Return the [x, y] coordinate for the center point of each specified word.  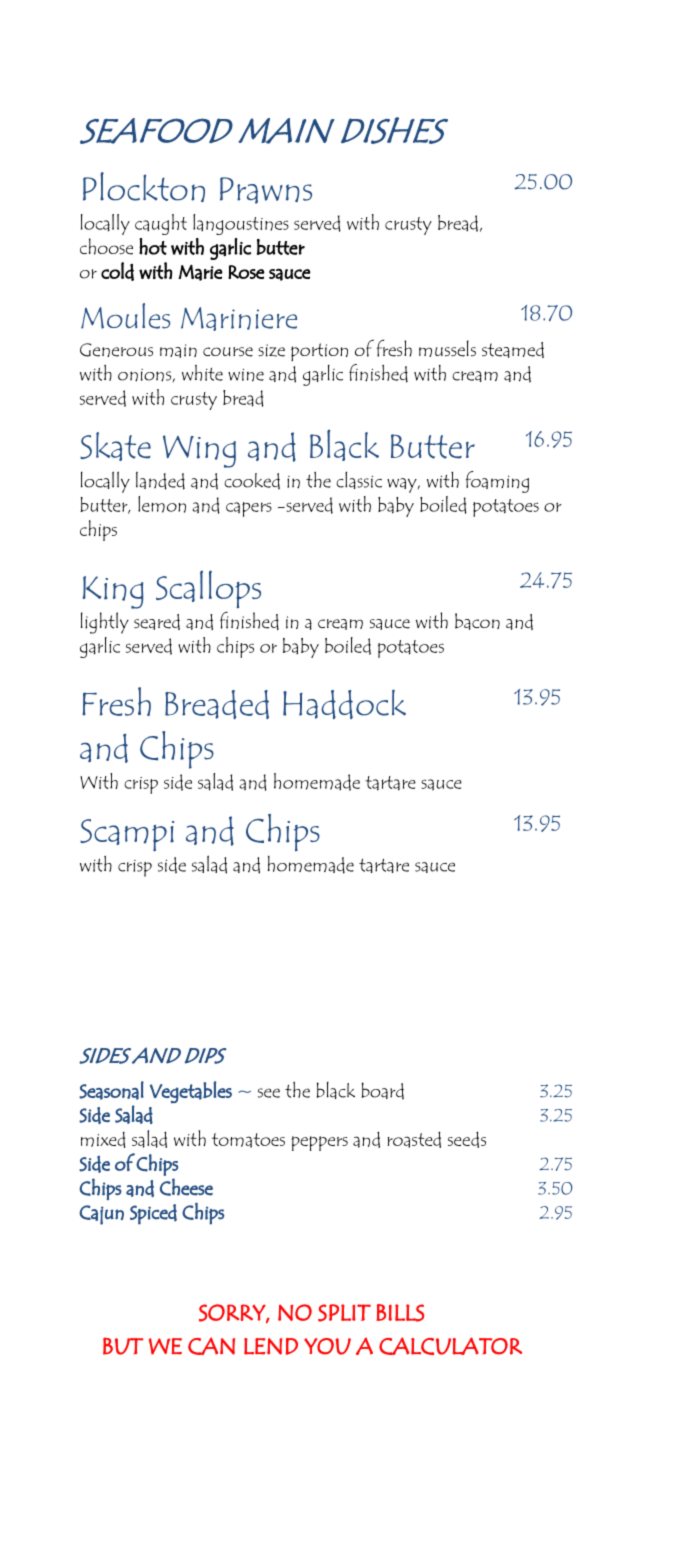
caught [161, 224]
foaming [497, 482]
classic [359, 480]
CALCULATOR [450, 1346]
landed [160, 481]
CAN [211, 1346]
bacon [477, 621]
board [382, 1091]
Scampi [127, 835]
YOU [327, 1346]
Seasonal [111, 1090]
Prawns [266, 190]
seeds [467, 1139]
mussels [447, 348]
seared [157, 622]
